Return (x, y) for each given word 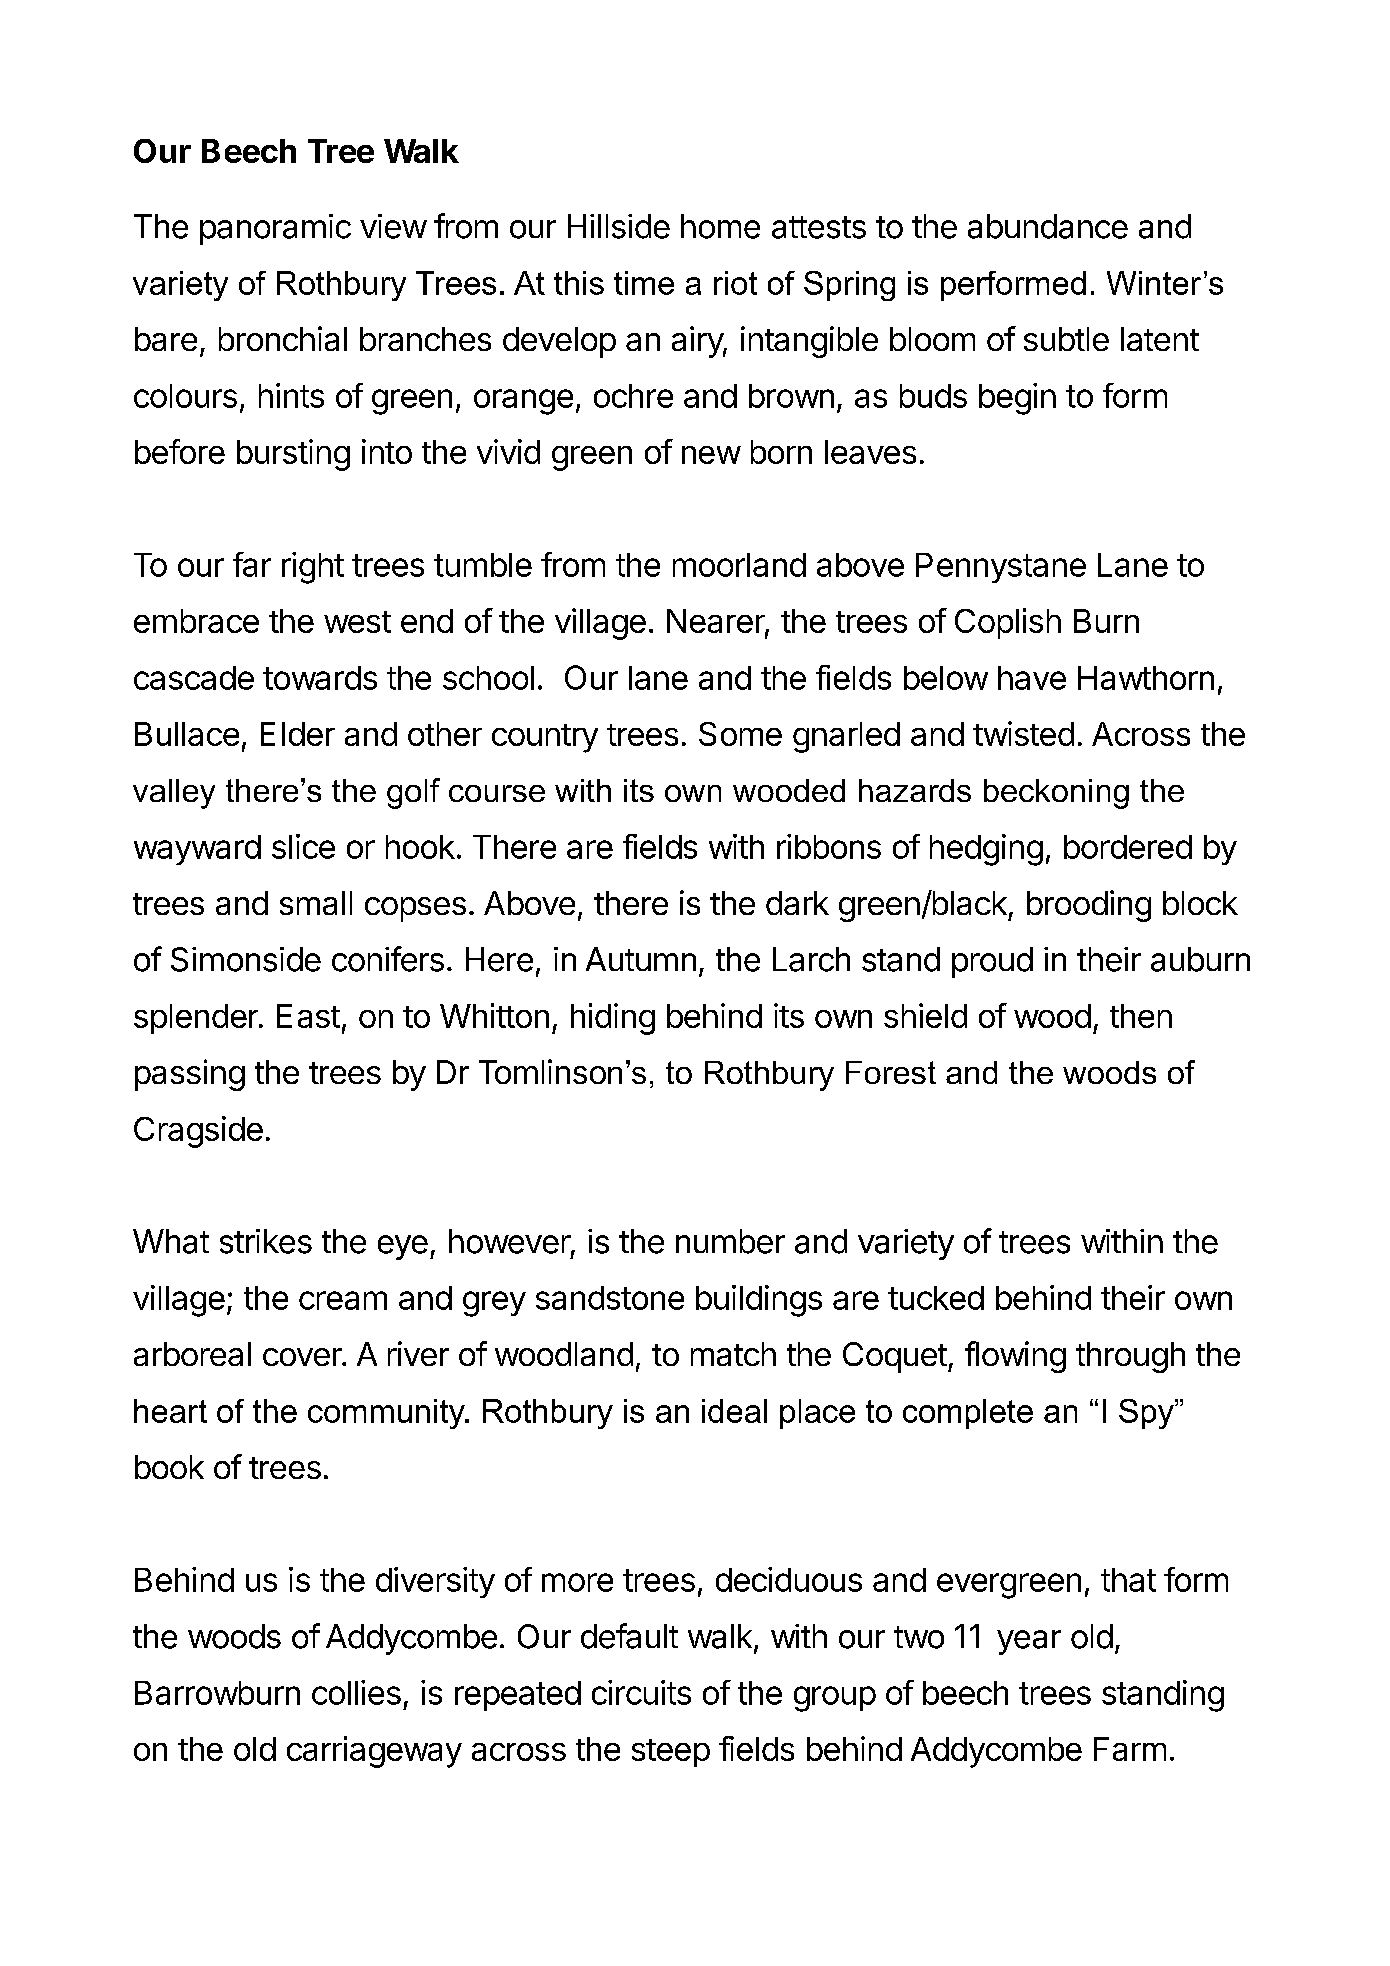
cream (343, 1300)
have (1032, 678)
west (357, 622)
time (644, 283)
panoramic (275, 229)
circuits (641, 1692)
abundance (1048, 226)
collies (356, 1692)
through (1130, 1357)
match (733, 1354)
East (308, 1016)
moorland (739, 565)
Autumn (641, 959)
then (1141, 1016)
